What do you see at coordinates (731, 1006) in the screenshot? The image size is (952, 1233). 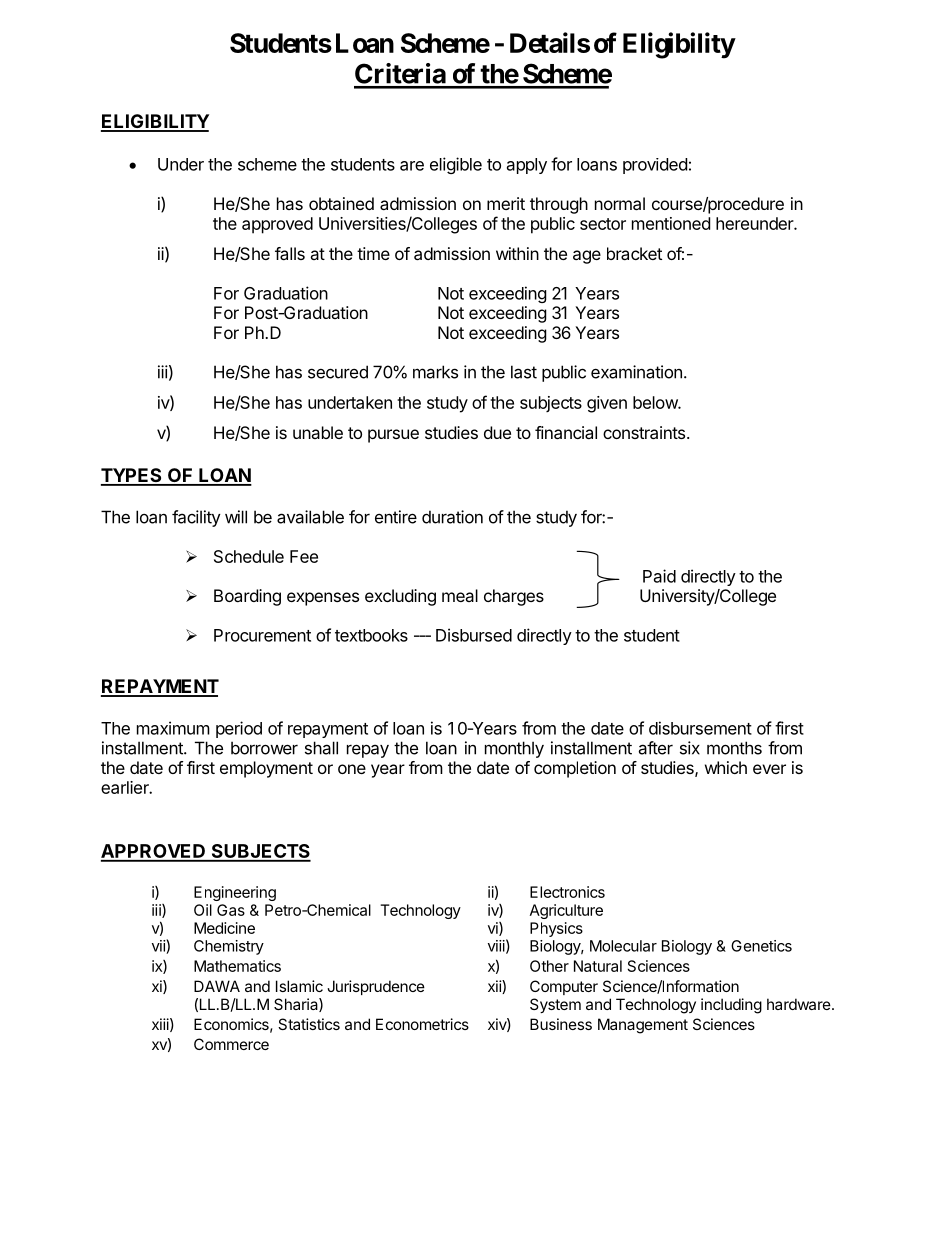 I see `including` at bounding box center [731, 1006].
